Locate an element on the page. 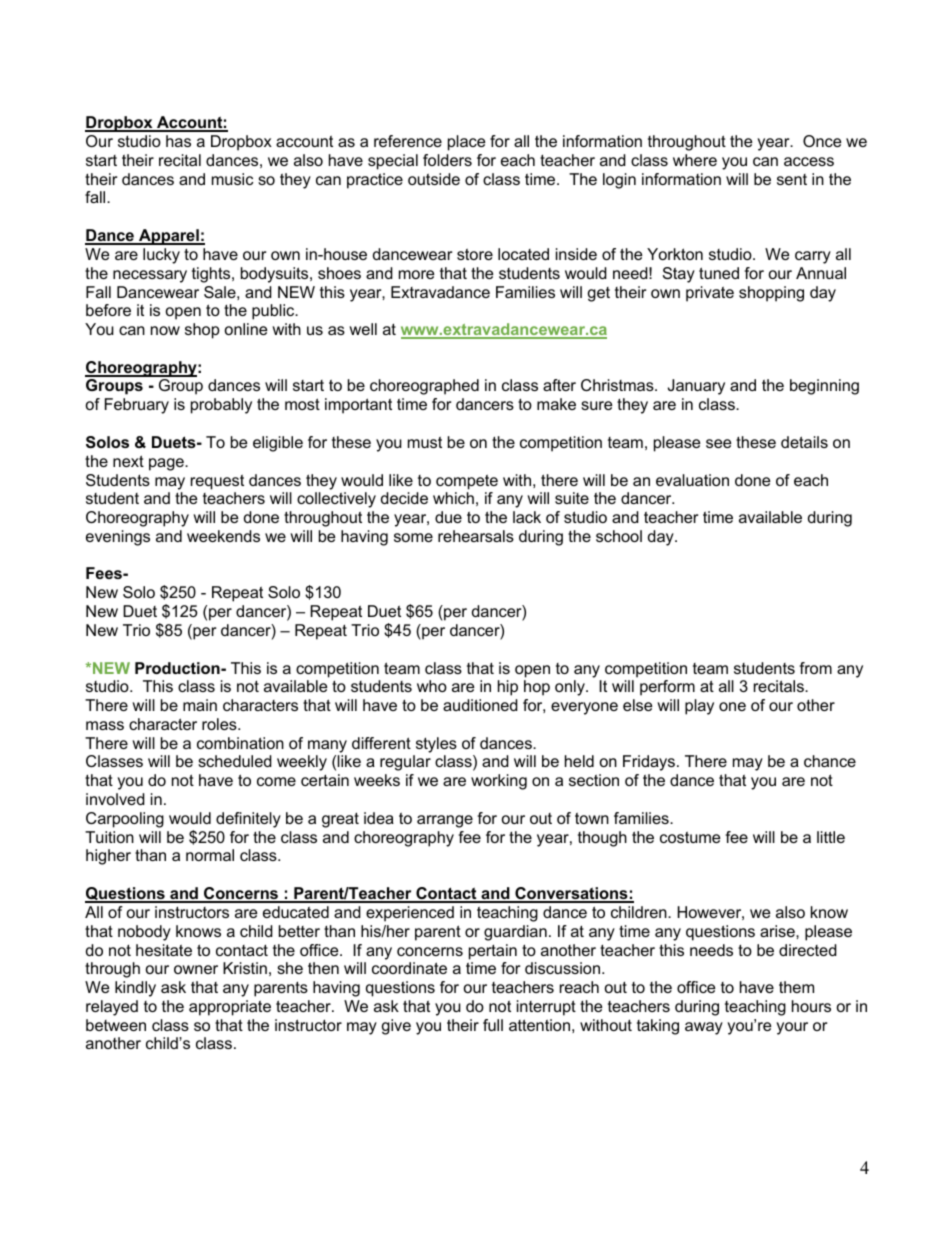 This document has width=952, height=1233. working is located at coordinates (499, 782).
